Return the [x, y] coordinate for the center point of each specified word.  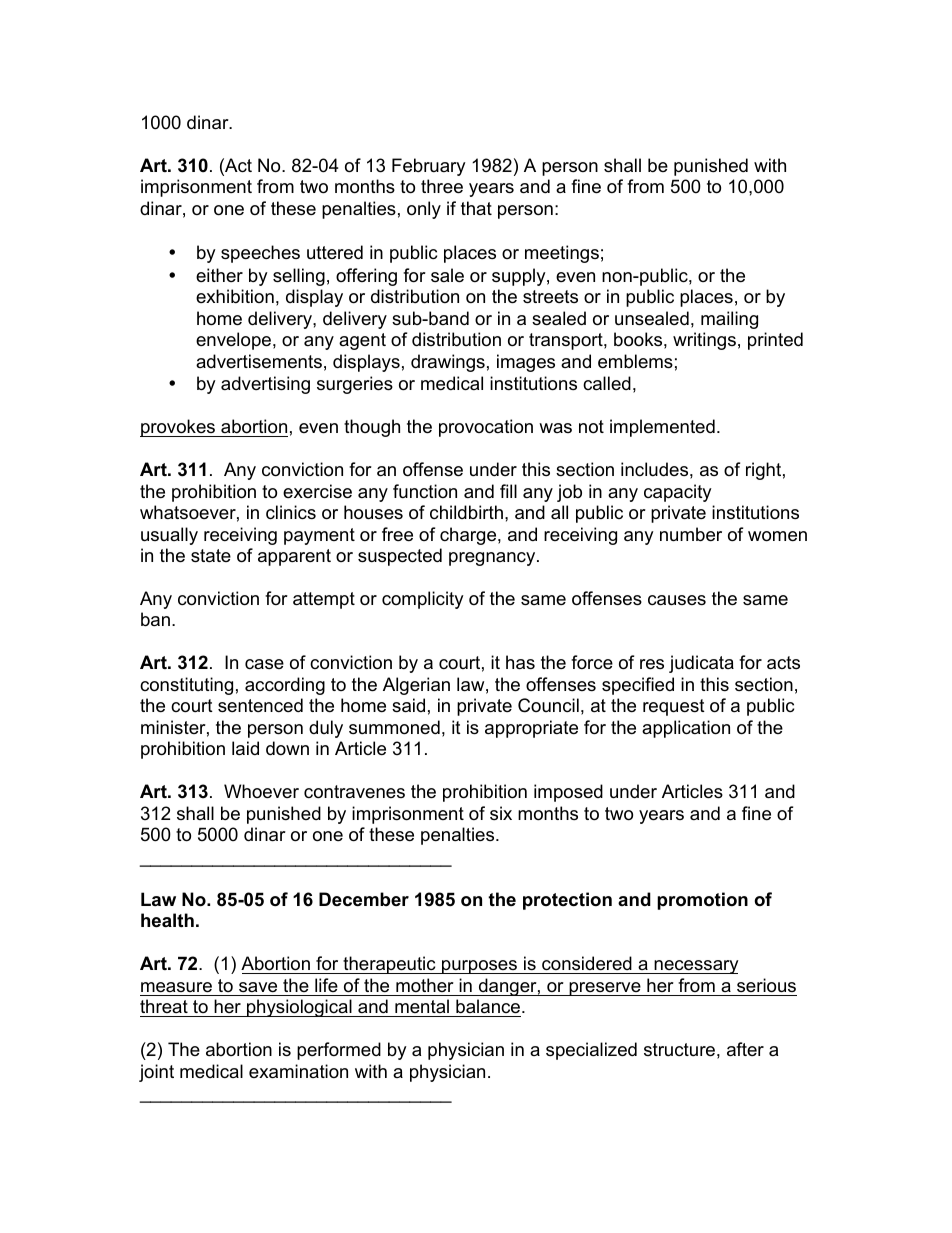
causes [677, 600]
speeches [260, 254]
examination [298, 1071]
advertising [265, 385]
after [745, 1049]
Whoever [261, 791]
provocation [486, 428]
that [476, 208]
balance [489, 1006]
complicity [423, 600]
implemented [662, 428]
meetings [562, 254]
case [264, 664]
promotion [702, 901]
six [501, 813]
